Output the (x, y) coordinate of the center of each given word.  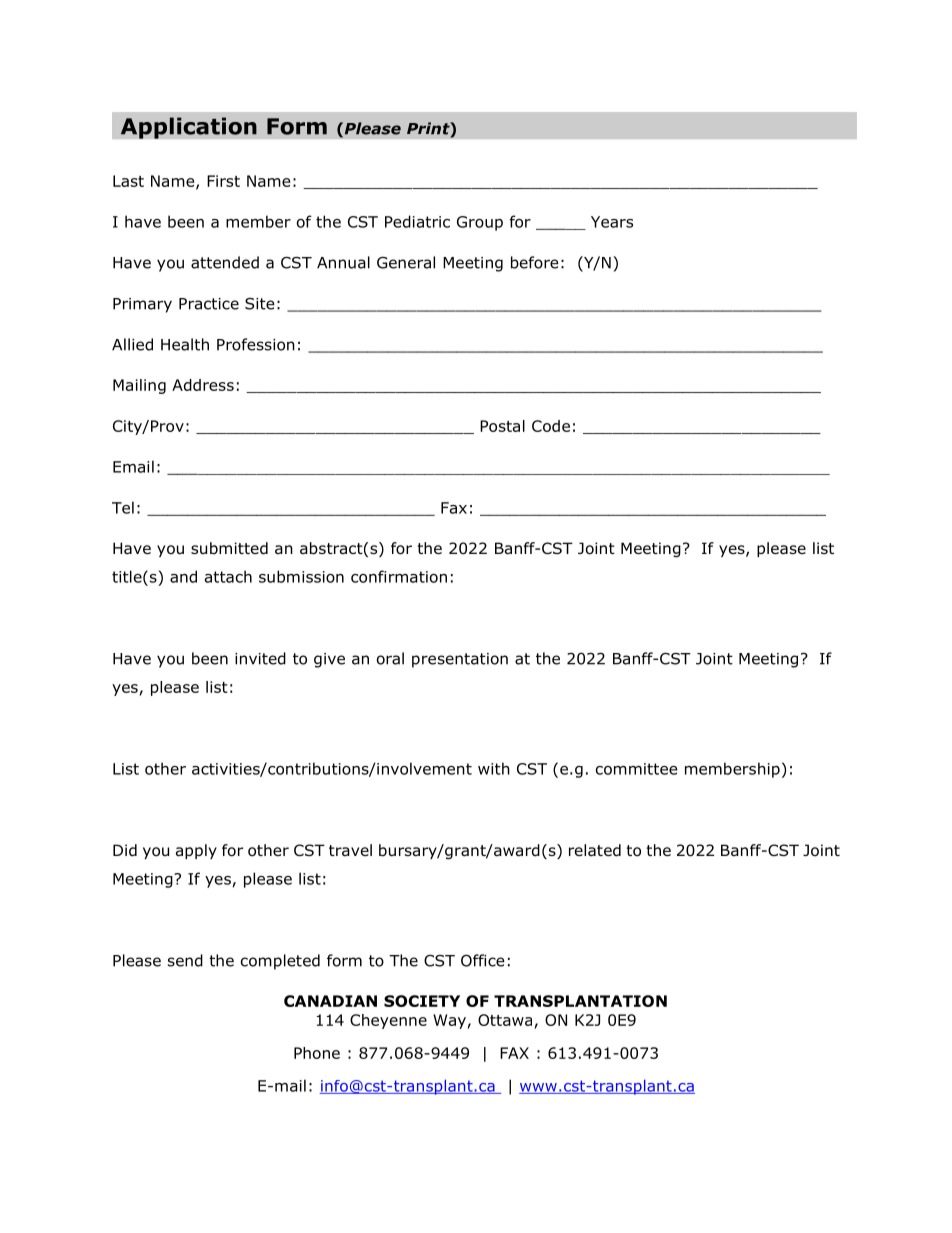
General (406, 262)
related (595, 850)
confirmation (399, 576)
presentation (460, 660)
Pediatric (417, 221)
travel (350, 850)
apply (196, 851)
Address (203, 385)
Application (189, 128)
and (183, 576)
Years (612, 222)
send (185, 960)
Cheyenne (388, 1021)
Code (551, 426)
